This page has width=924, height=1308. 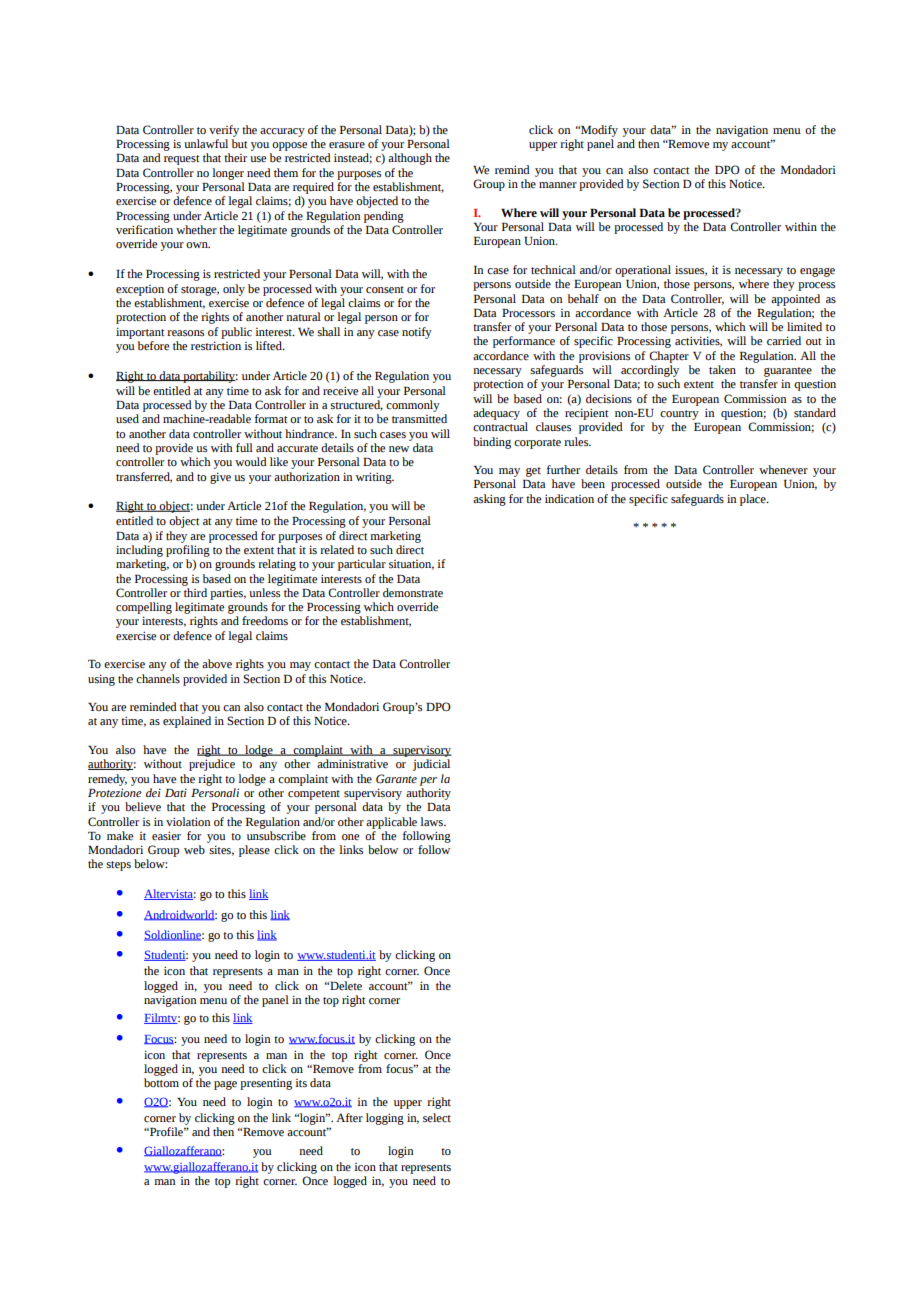 What do you see at coordinates (558, 185) in the page?
I see `manner` at bounding box center [558, 185].
